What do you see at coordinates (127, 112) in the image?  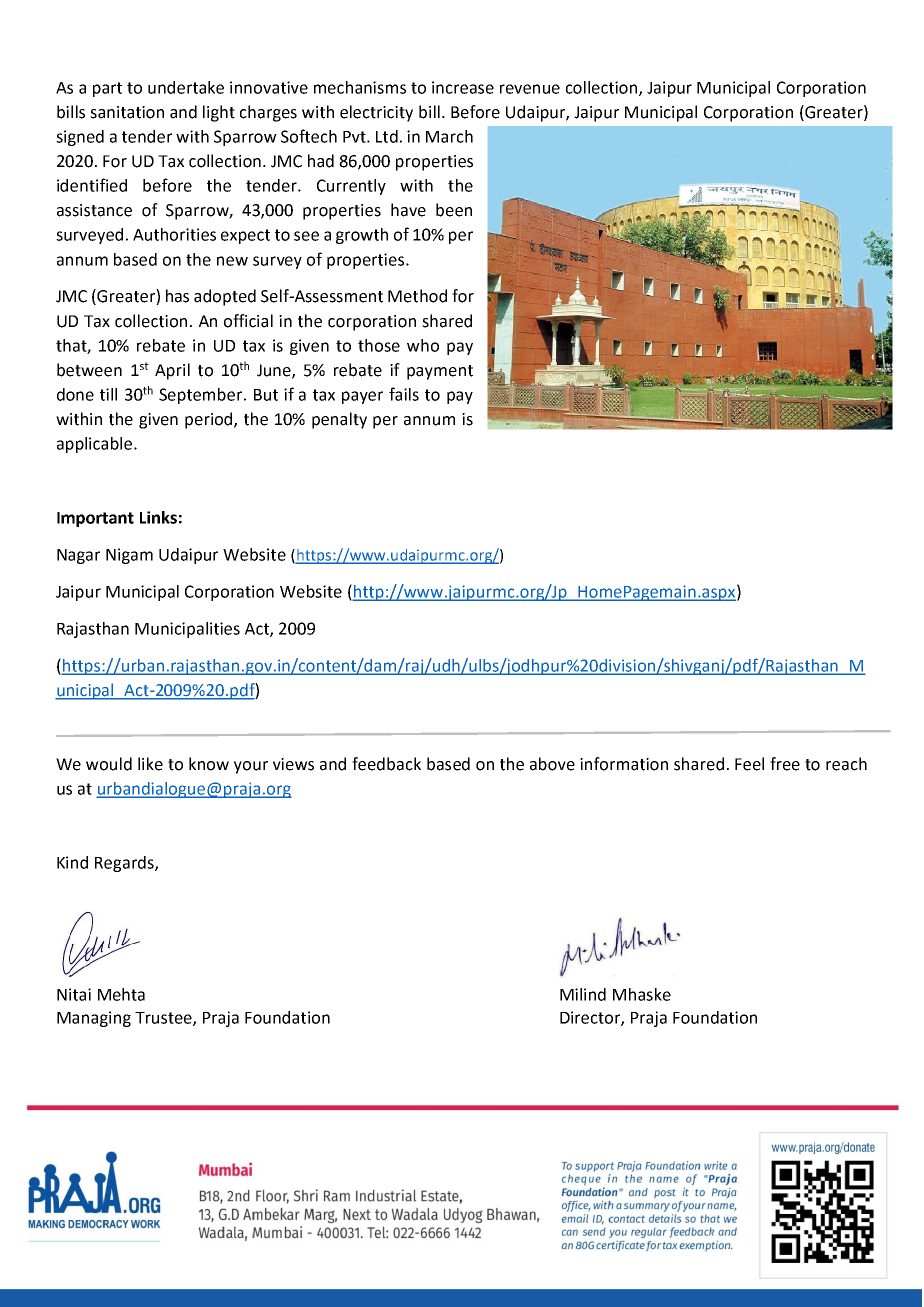 I see `sanitation` at bounding box center [127, 112].
